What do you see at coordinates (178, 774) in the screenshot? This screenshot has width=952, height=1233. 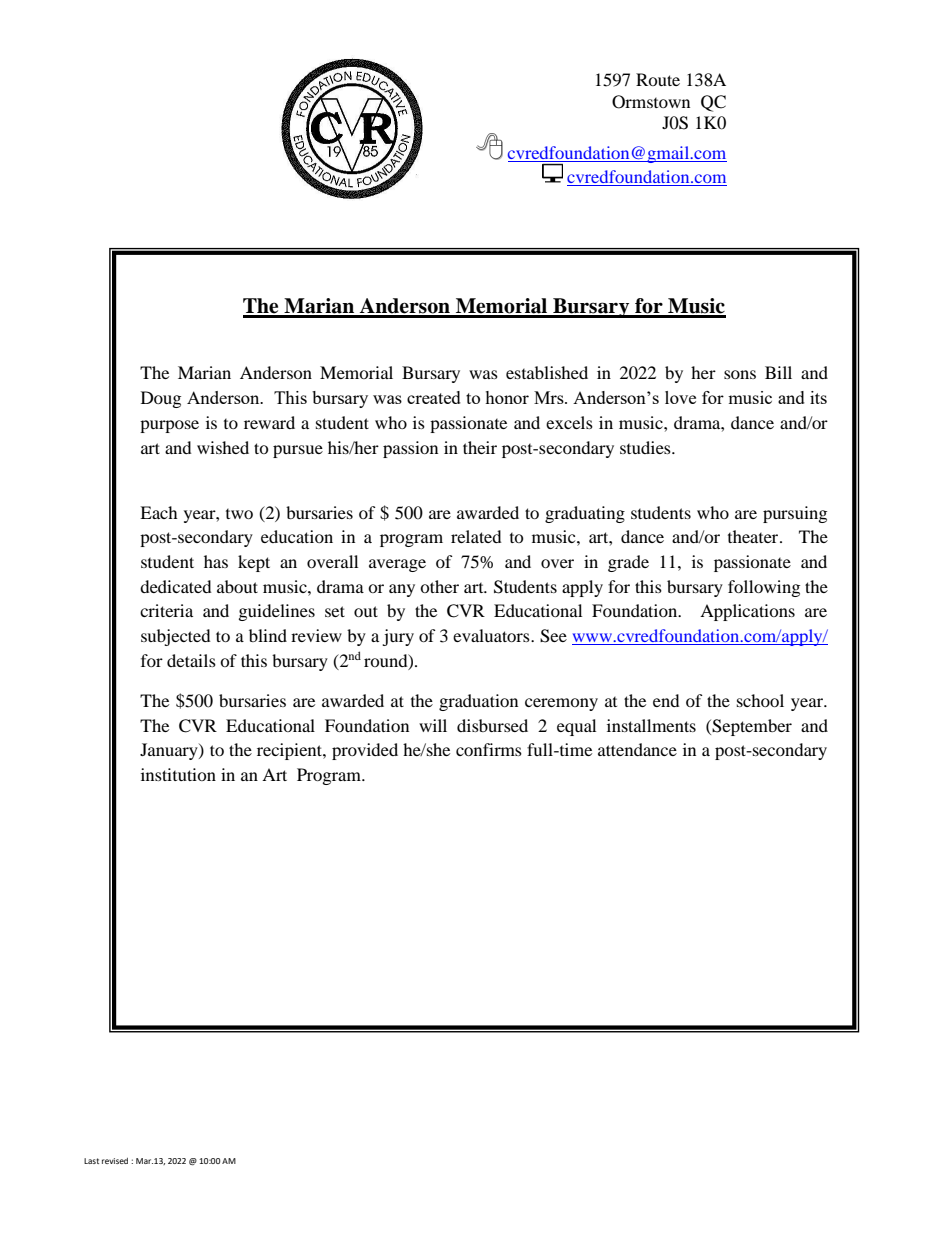 I see `institution` at bounding box center [178, 774].
